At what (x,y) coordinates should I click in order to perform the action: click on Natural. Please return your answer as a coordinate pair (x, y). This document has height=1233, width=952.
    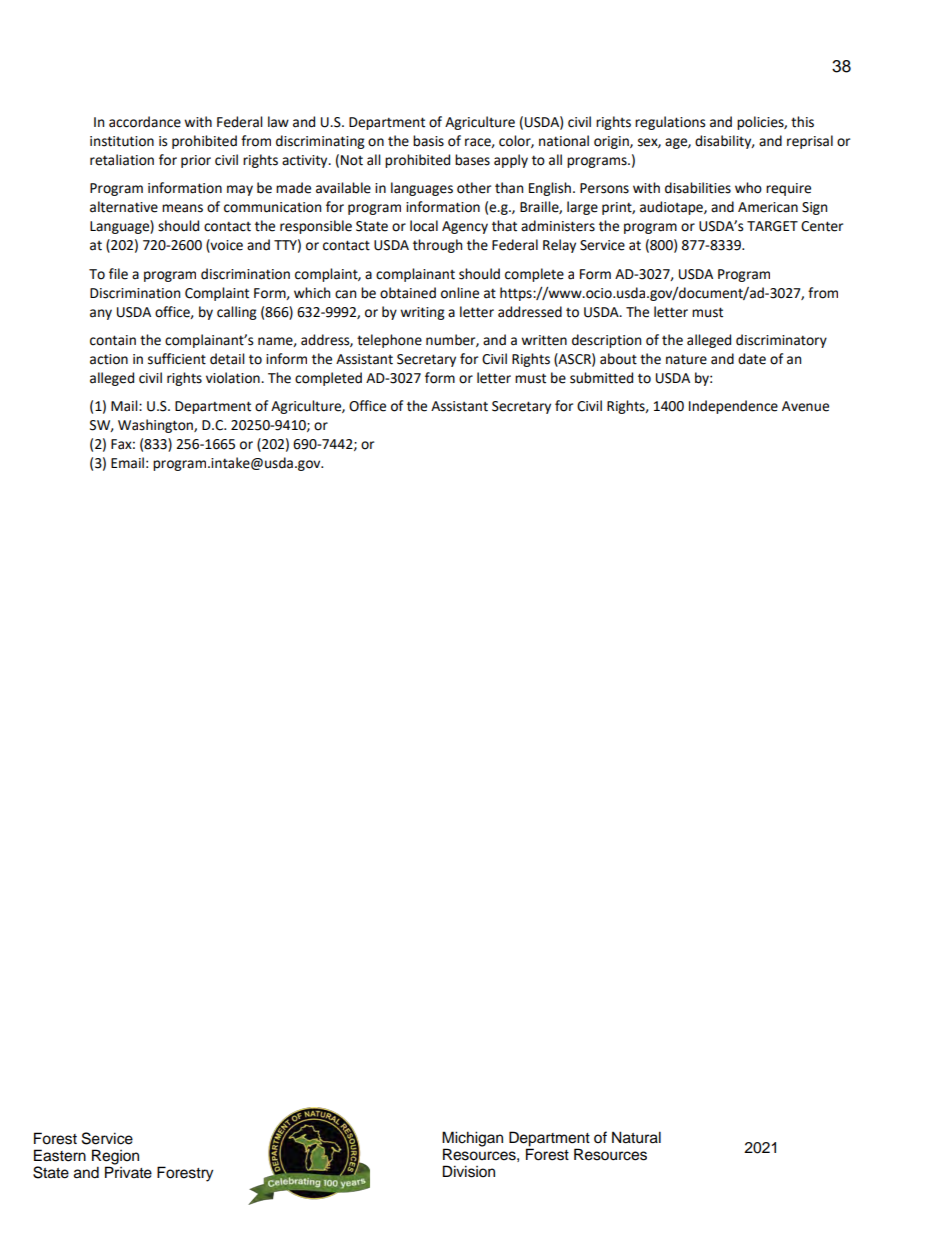
    Looking at the image, I should click on (636, 1137).
